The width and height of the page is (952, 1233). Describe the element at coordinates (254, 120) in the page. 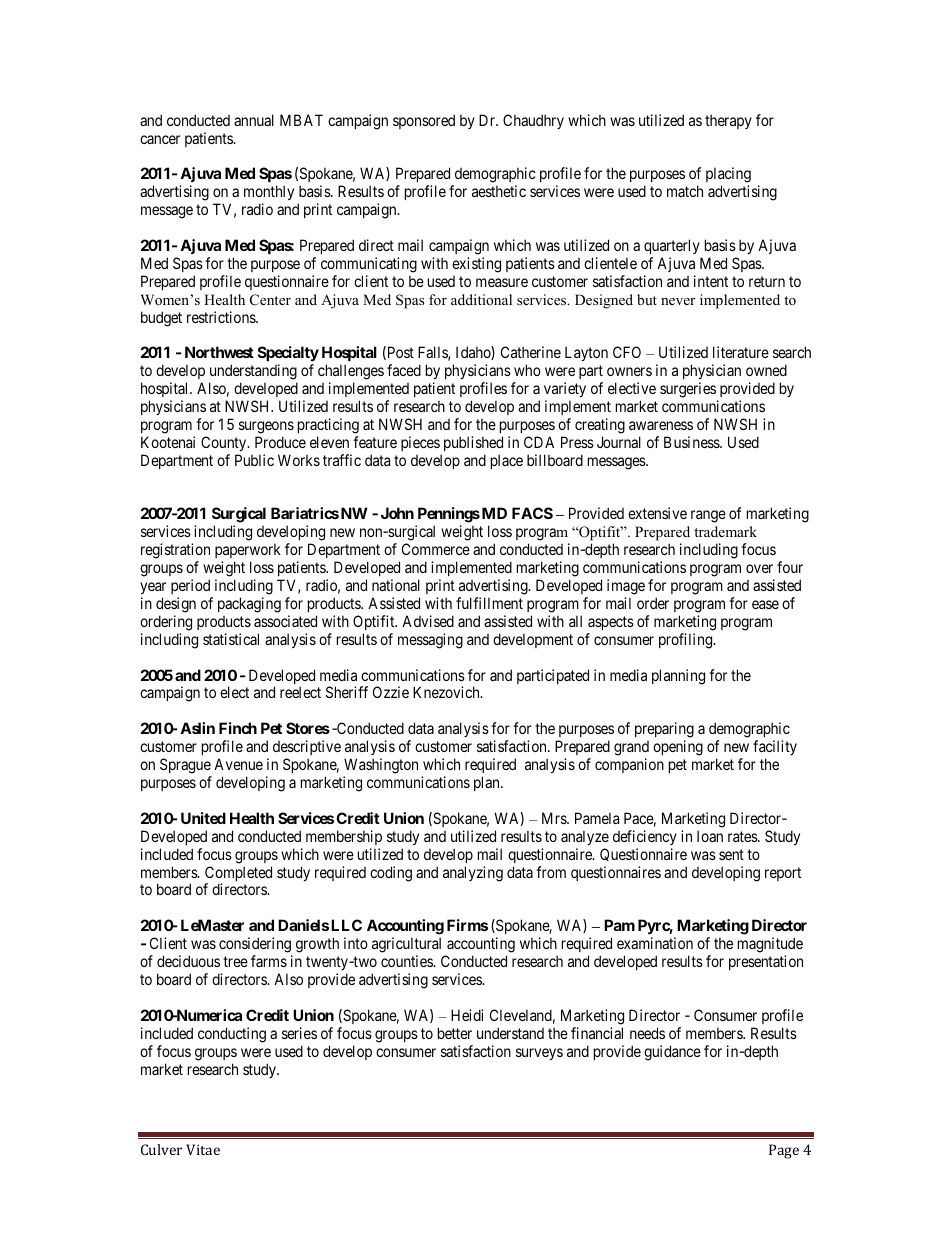

I see `annual` at that location.
